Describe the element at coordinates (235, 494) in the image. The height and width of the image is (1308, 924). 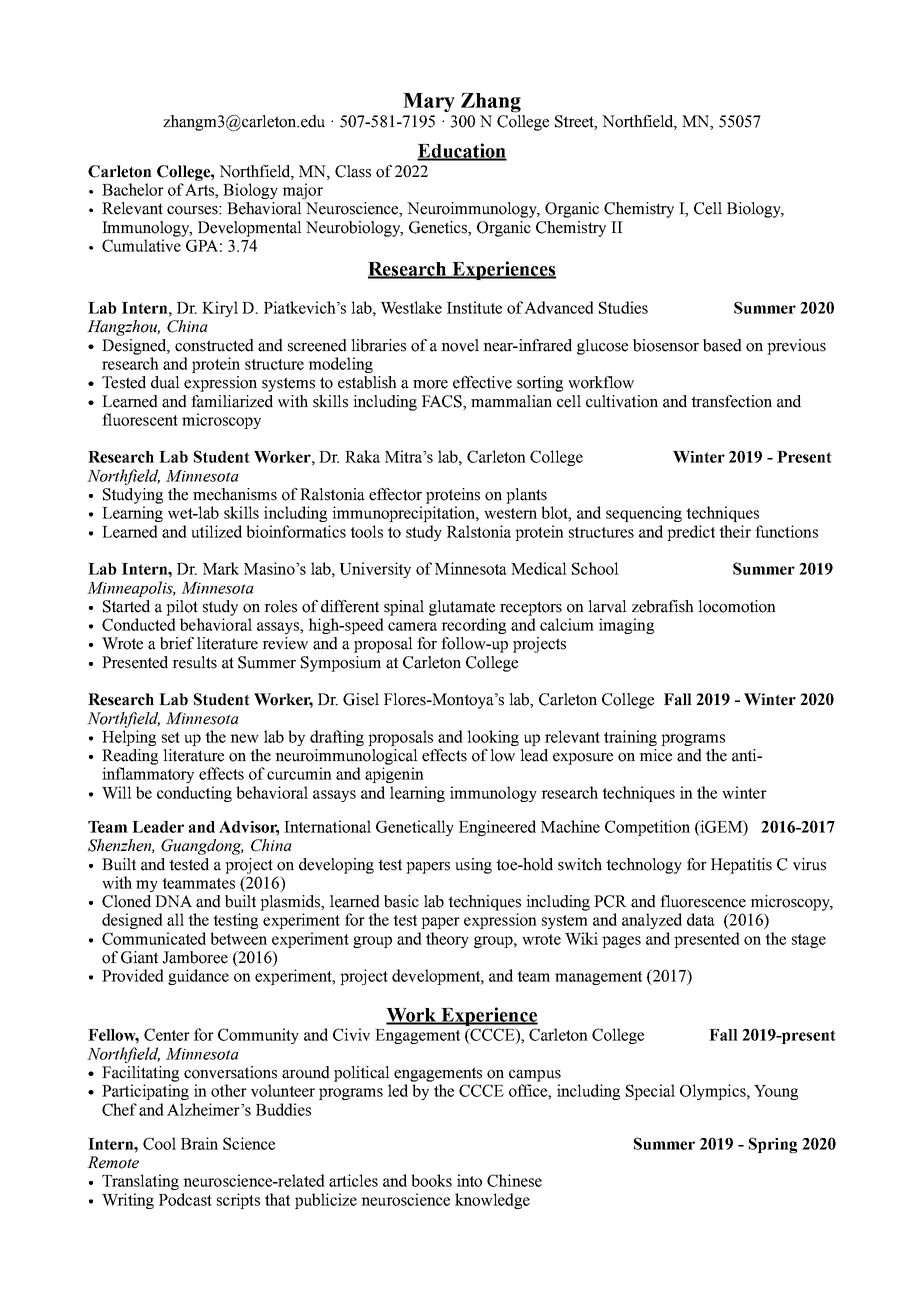
I see `mechanisms` at that location.
